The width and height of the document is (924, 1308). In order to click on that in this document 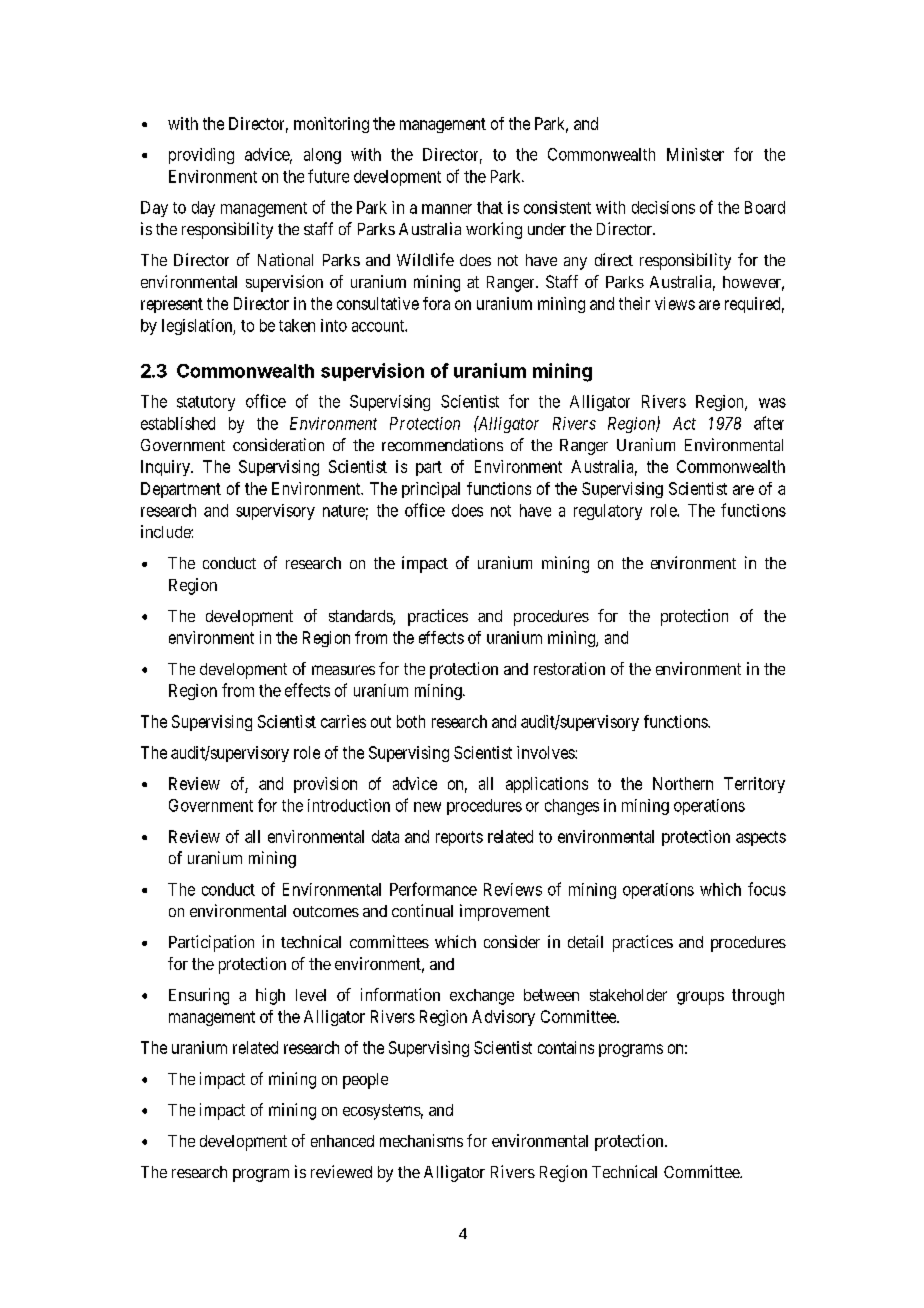, I will do `click(490, 207)`.
